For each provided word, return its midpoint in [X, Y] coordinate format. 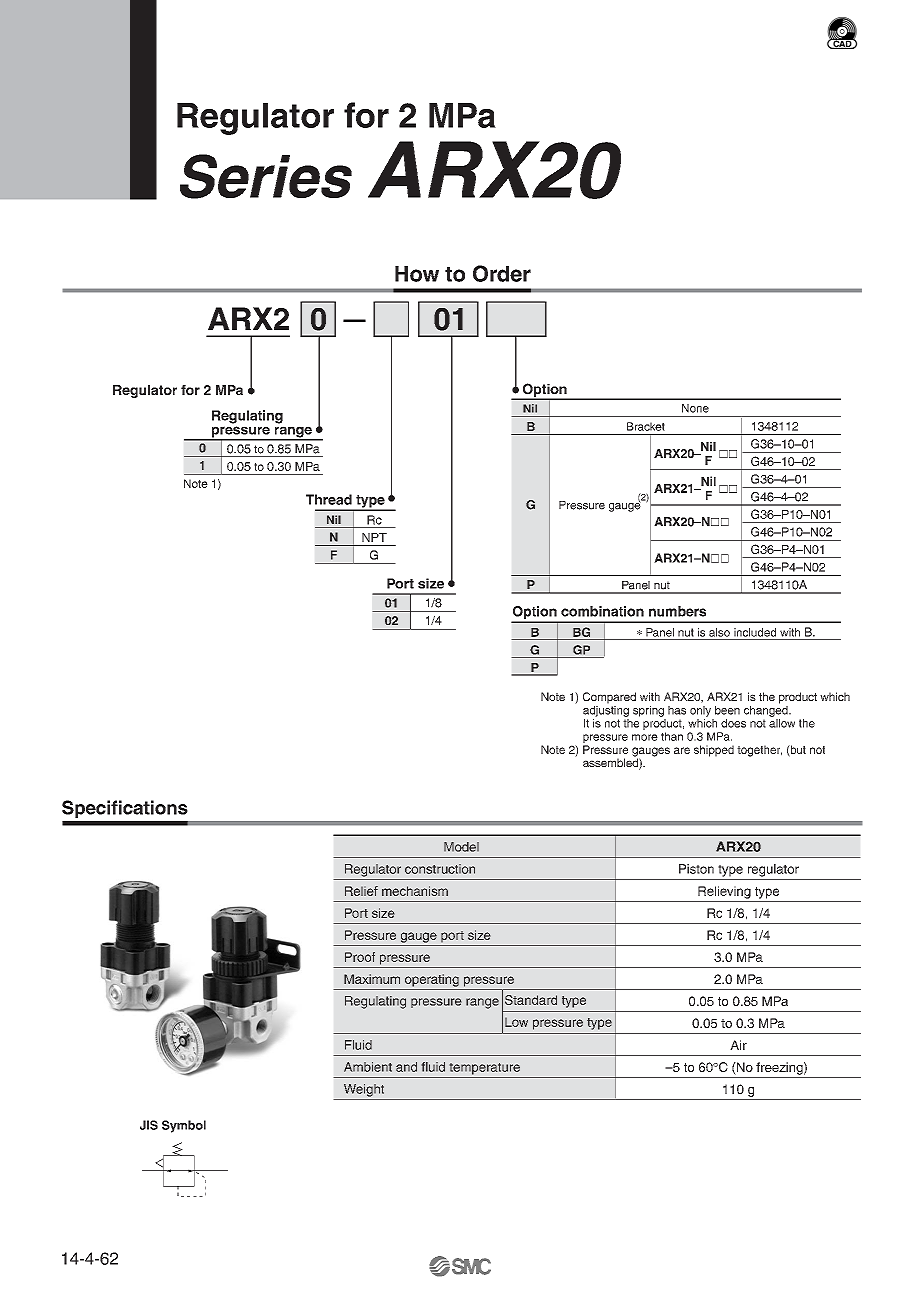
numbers [677, 611]
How [417, 274]
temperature [485, 1069]
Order [502, 273]
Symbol [184, 1126]
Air [738, 1045]
